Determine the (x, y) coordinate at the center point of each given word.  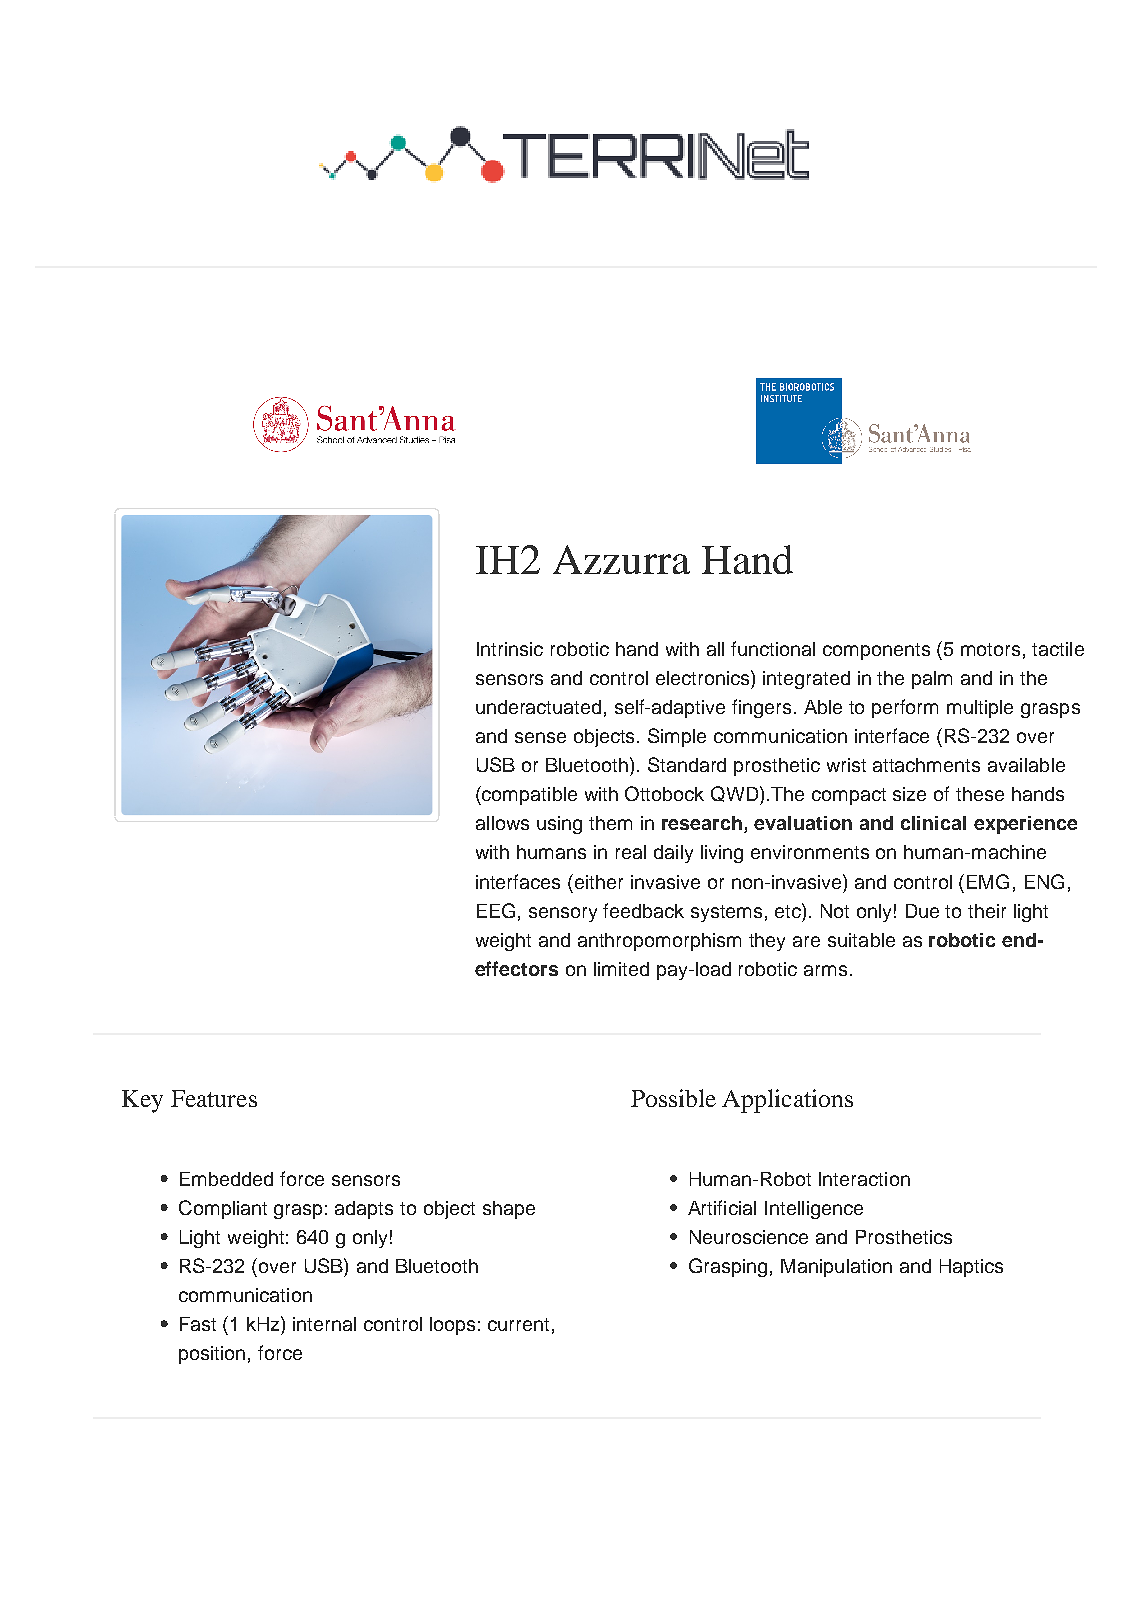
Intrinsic (510, 649)
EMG (988, 881)
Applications (787, 1101)
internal (324, 1324)
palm (932, 680)
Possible (673, 1098)
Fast (198, 1324)
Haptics (971, 1268)
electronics (704, 677)
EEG (496, 910)
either (597, 881)
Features (214, 1098)
